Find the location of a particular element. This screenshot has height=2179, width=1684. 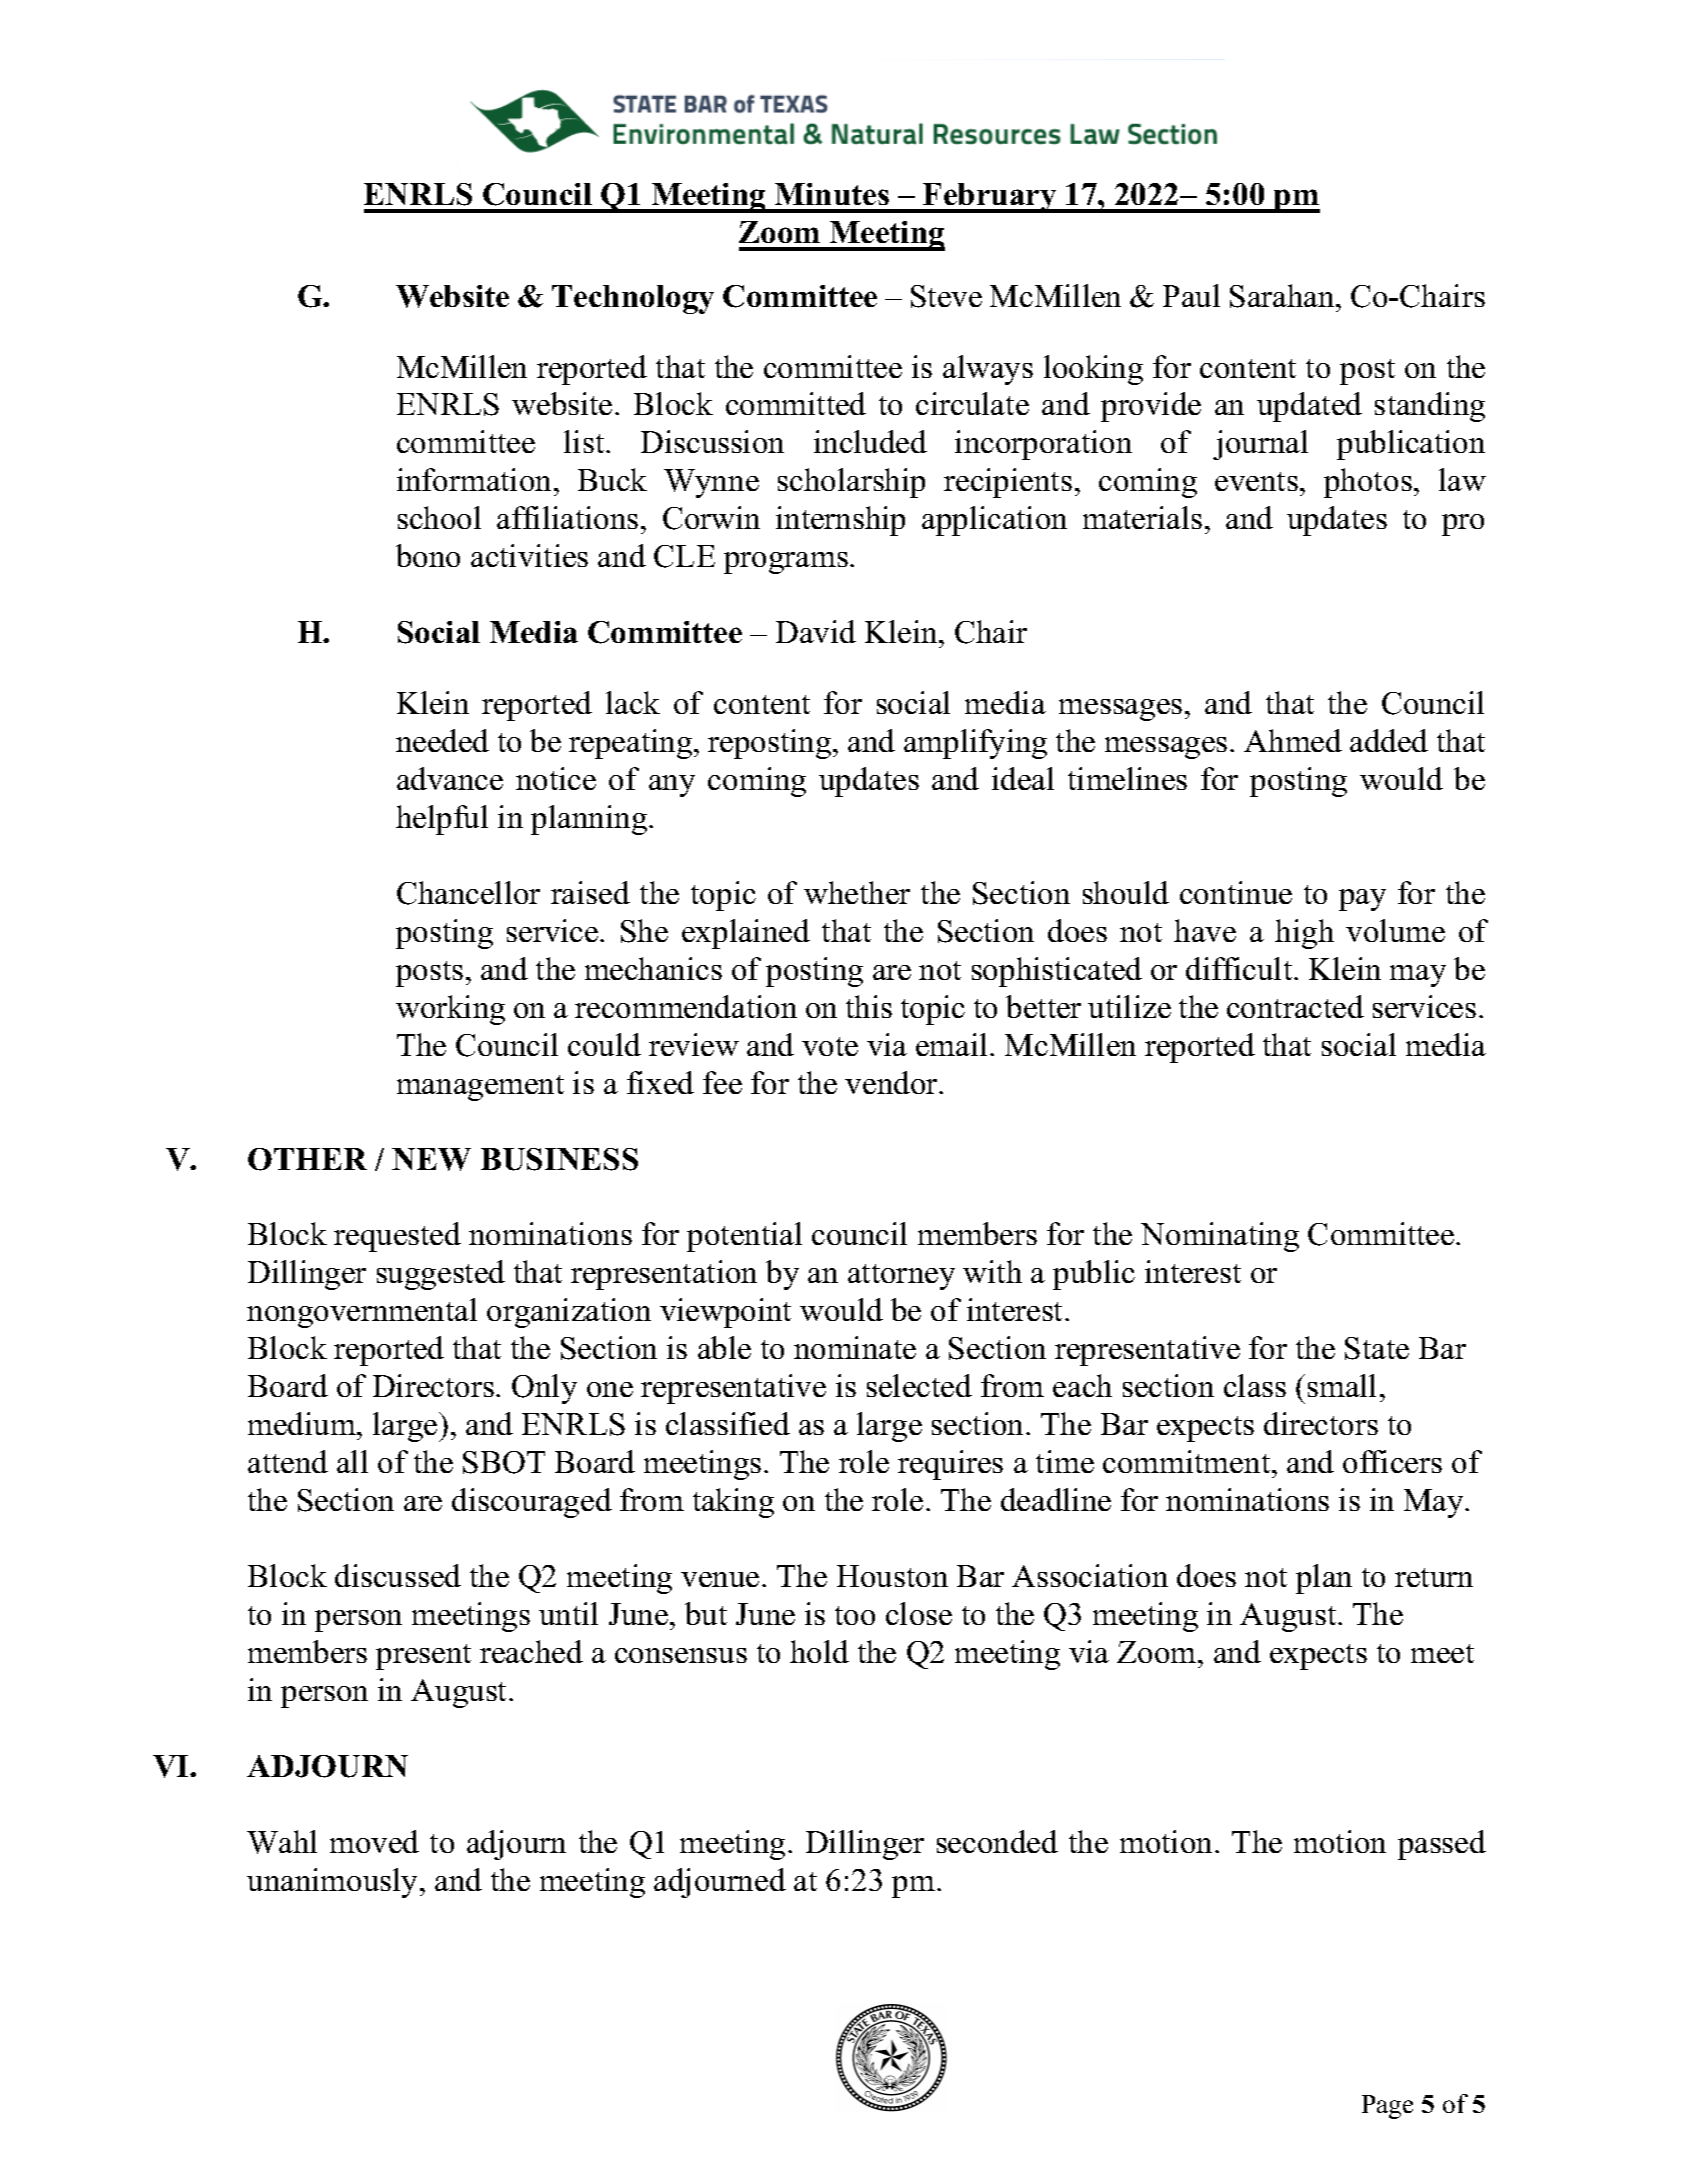

too is located at coordinates (855, 1615).
